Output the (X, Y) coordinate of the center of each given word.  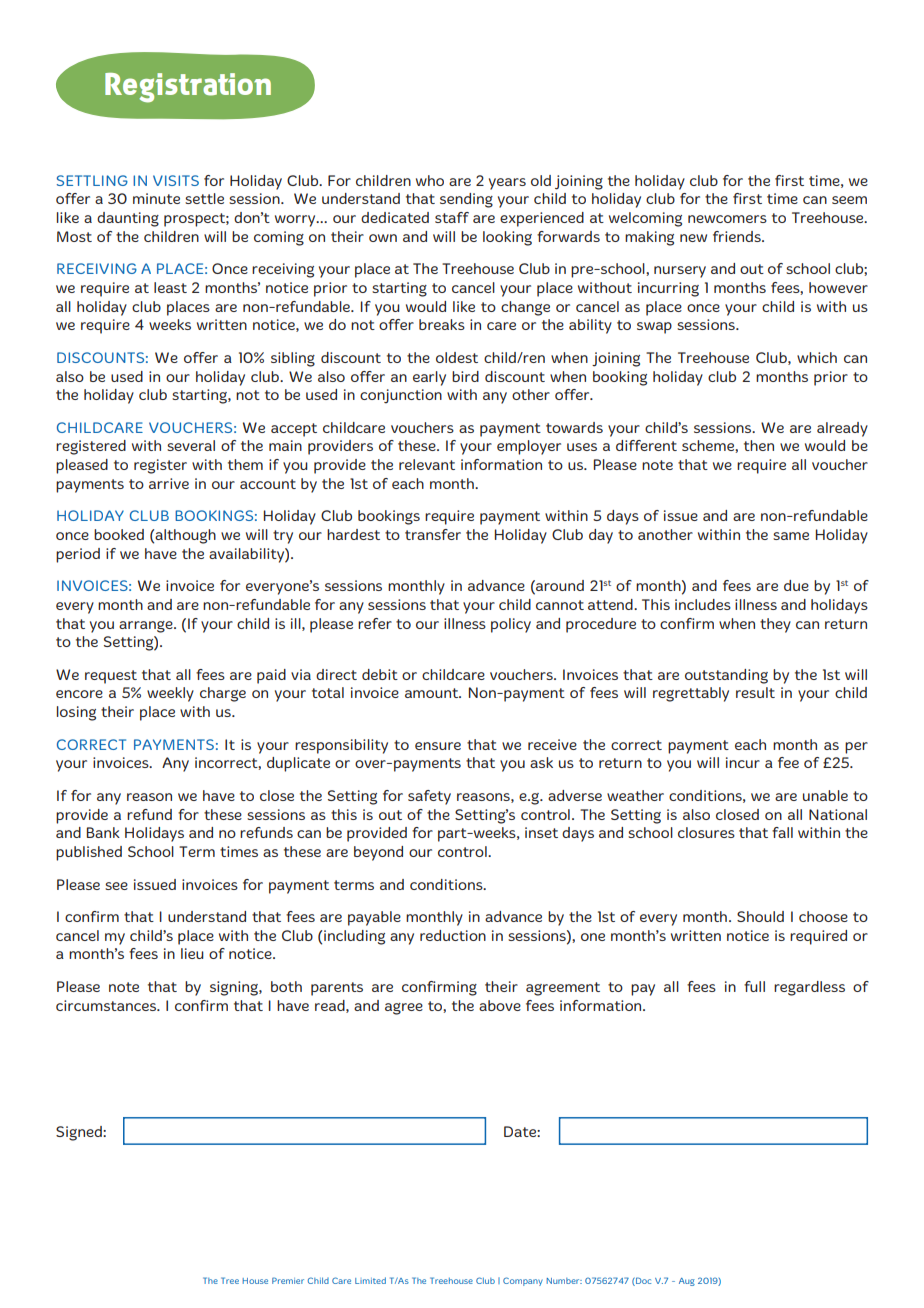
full (754, 986)
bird (465, 376)
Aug (687, 1282)
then (759, 445)
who (430, 180)
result (755, 692)
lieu (192, 953)
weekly (170, 694)
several (191, 445)
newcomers (727, 219)
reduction (453, 935)
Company (523, 1281)
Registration (188, 88)
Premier (288, 1280)
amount (433, 693)
